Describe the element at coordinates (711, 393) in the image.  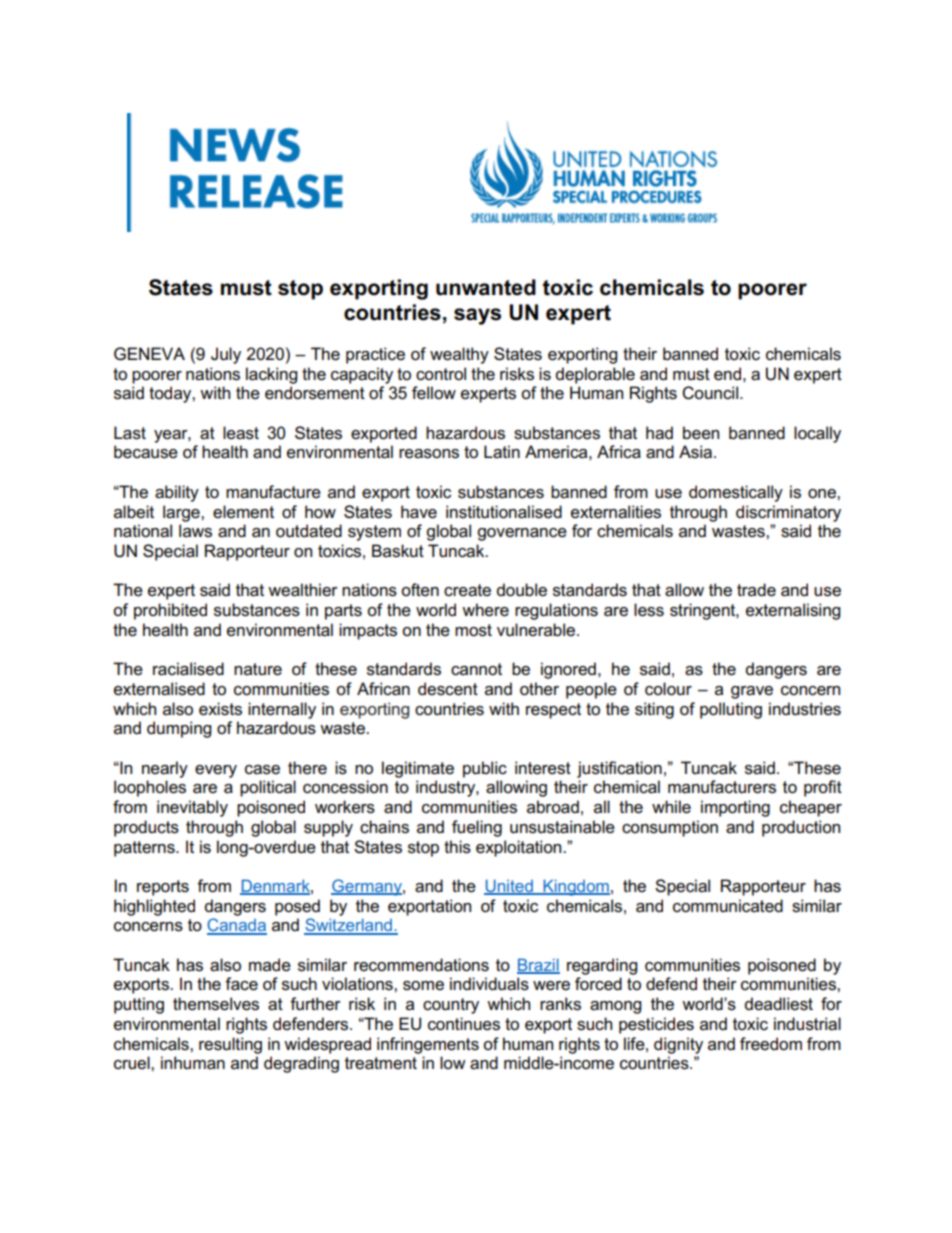
I see `Council` at that location.
